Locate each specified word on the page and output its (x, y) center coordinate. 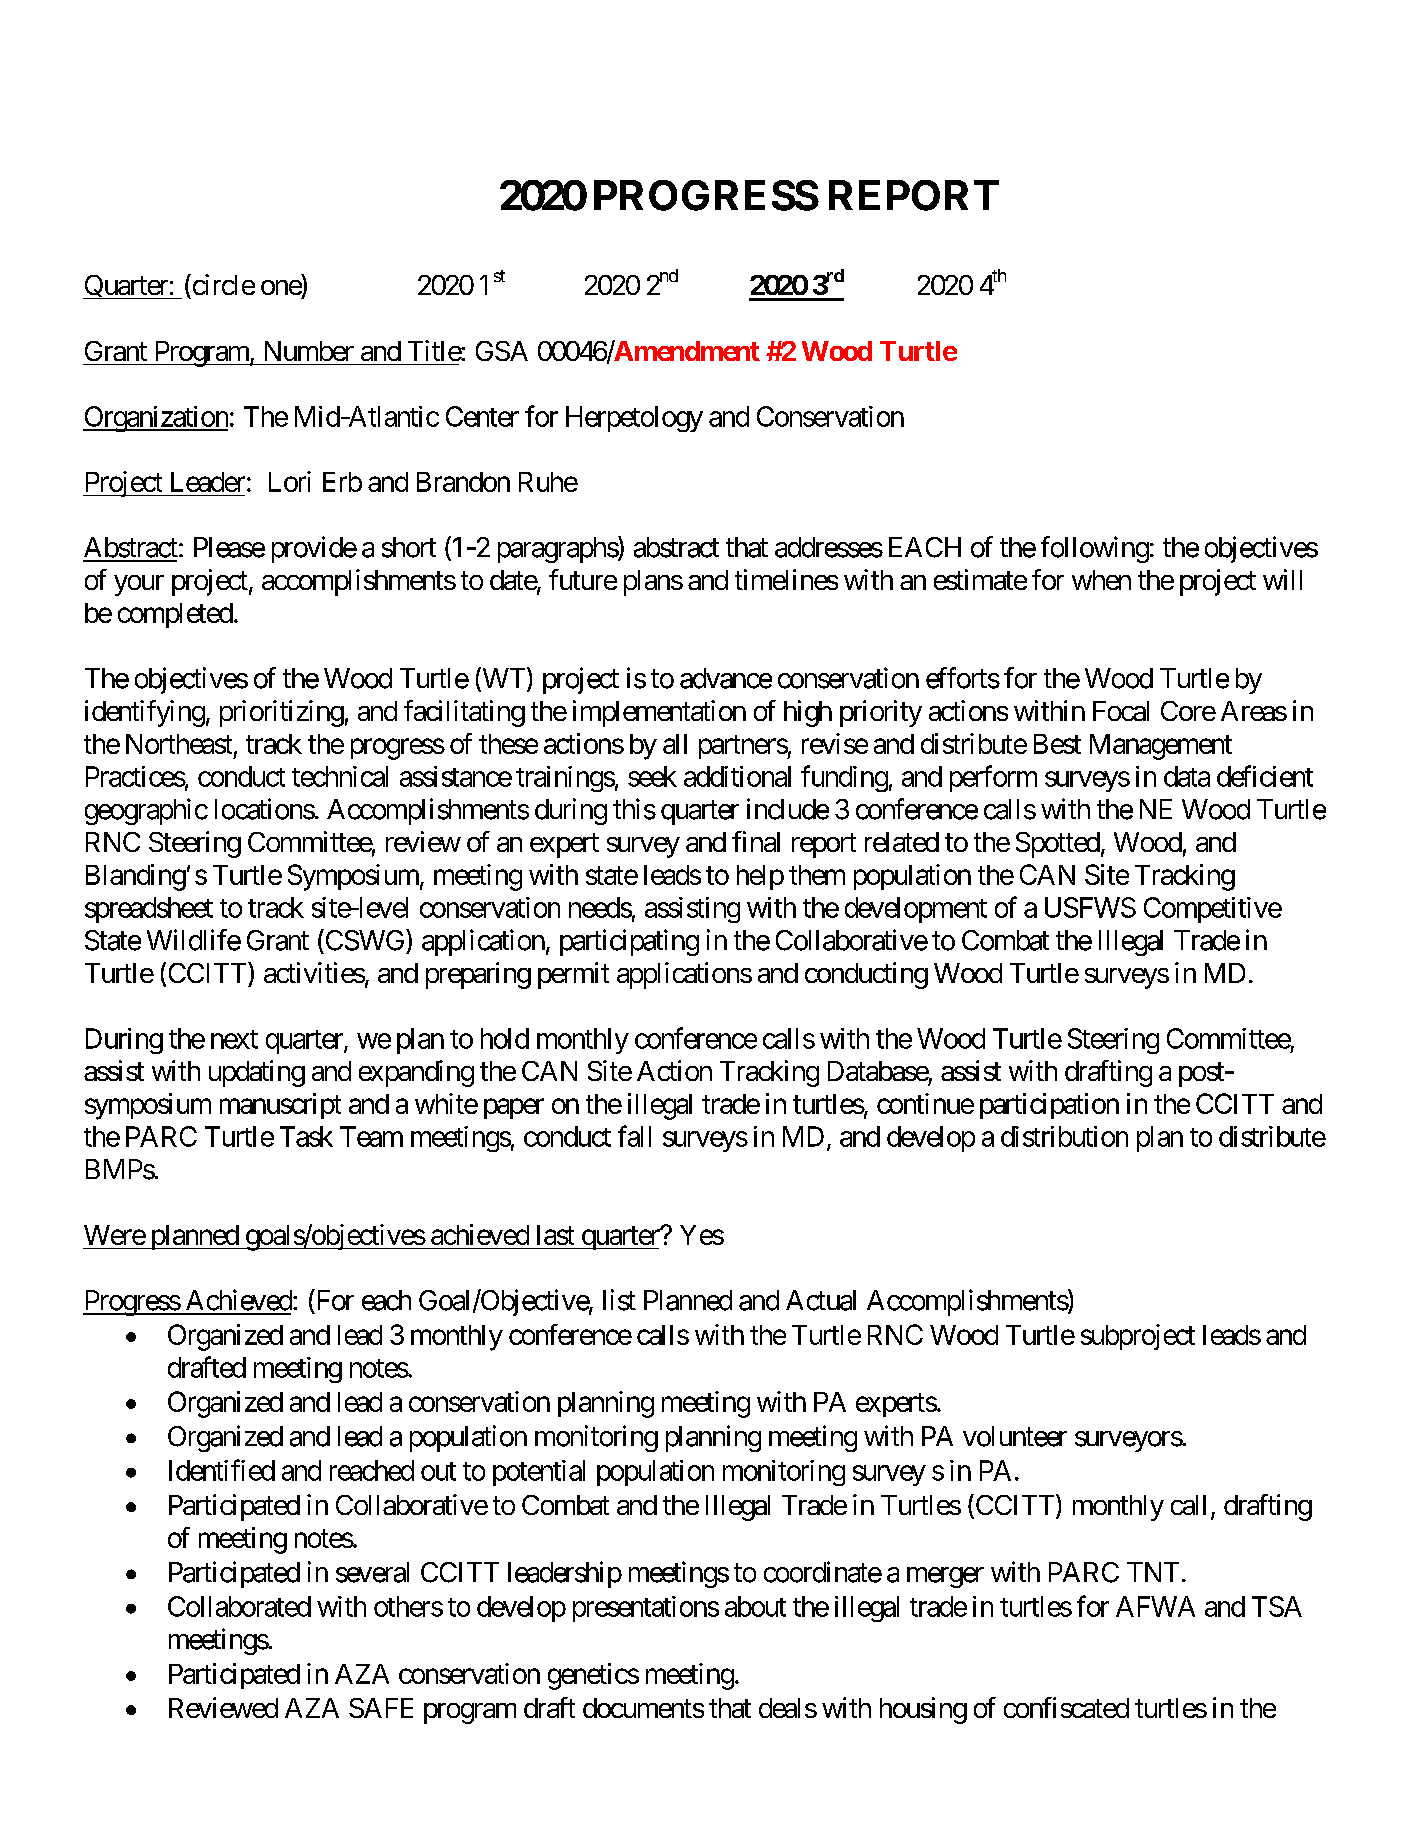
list (619, 1300)
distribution (1064, 1136)
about (755, 1606)
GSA (502, 351)
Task (306, 1136)
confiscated (1066, 1707)
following (1095, 549)
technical (340, 776)
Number (309, 351)
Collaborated (239, 1606)
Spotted (1058, 845)
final (756, 841)
